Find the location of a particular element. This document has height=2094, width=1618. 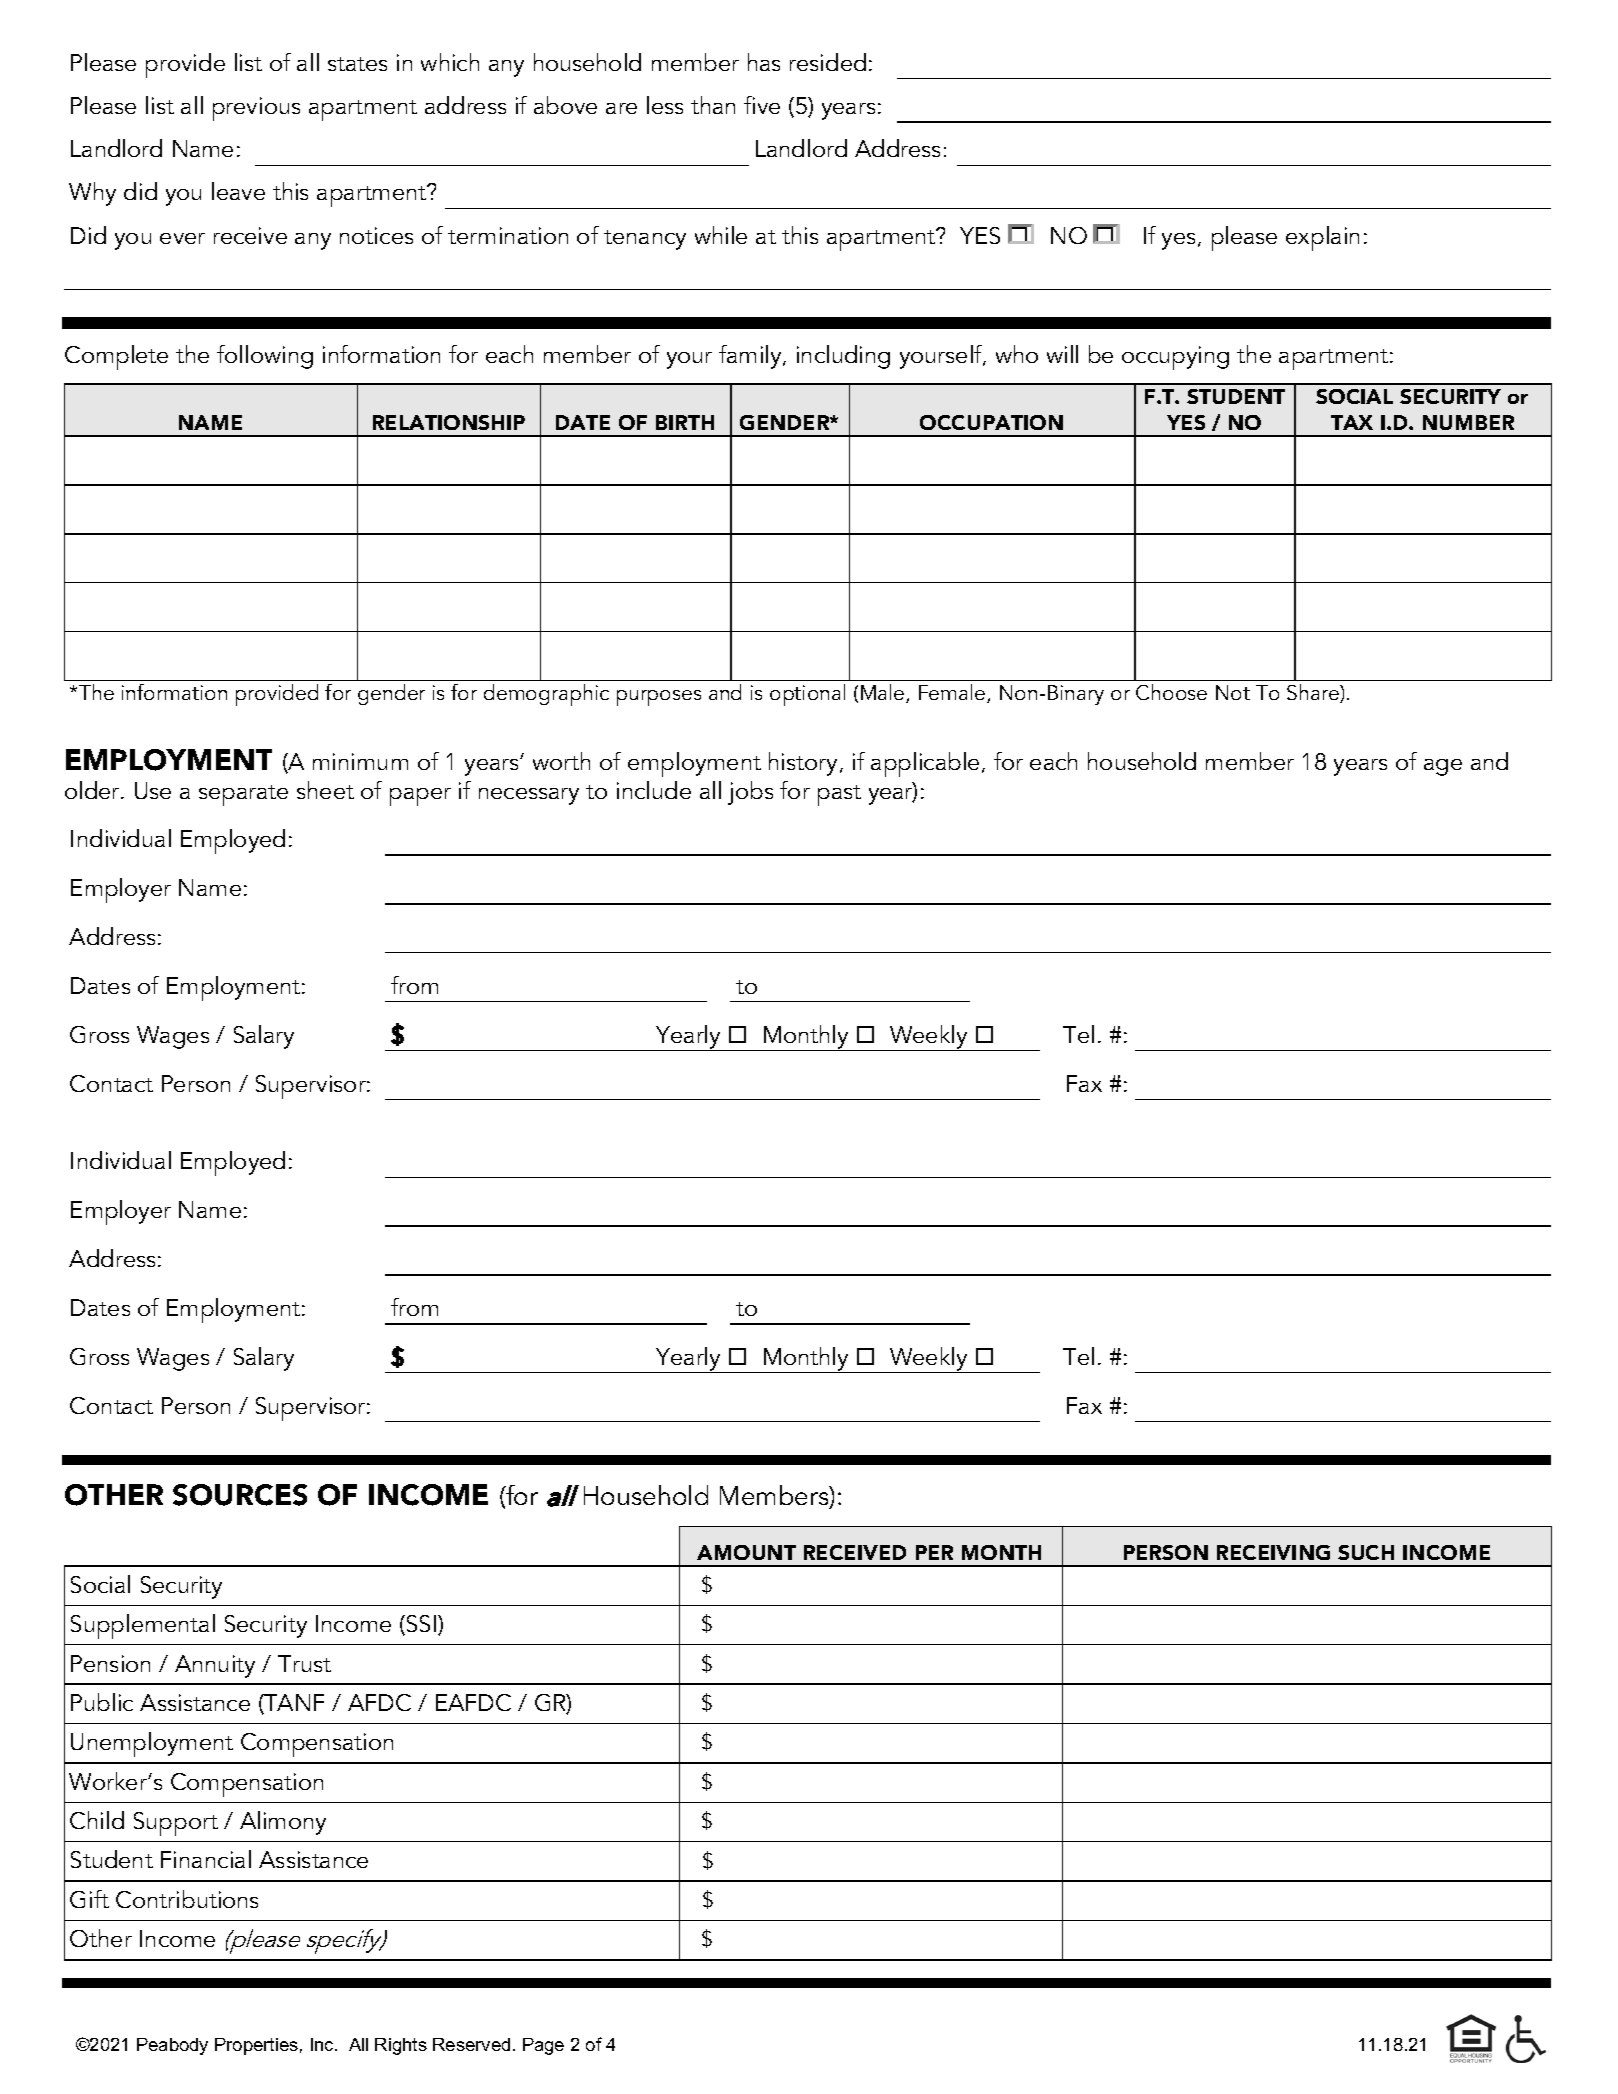

previous is located at coordinates (256, 109).
